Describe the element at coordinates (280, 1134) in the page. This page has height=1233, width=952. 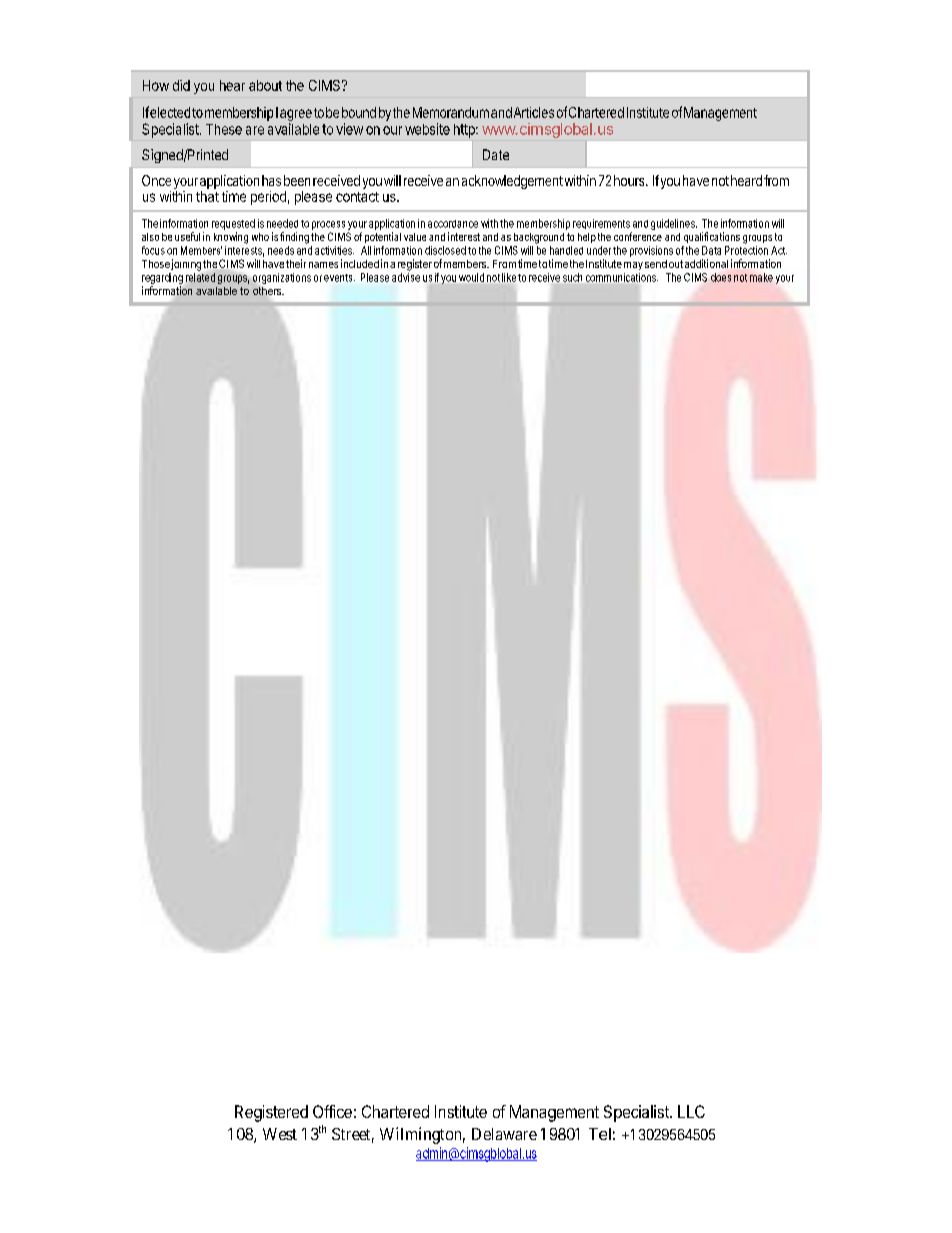
I see `West` at that location.
